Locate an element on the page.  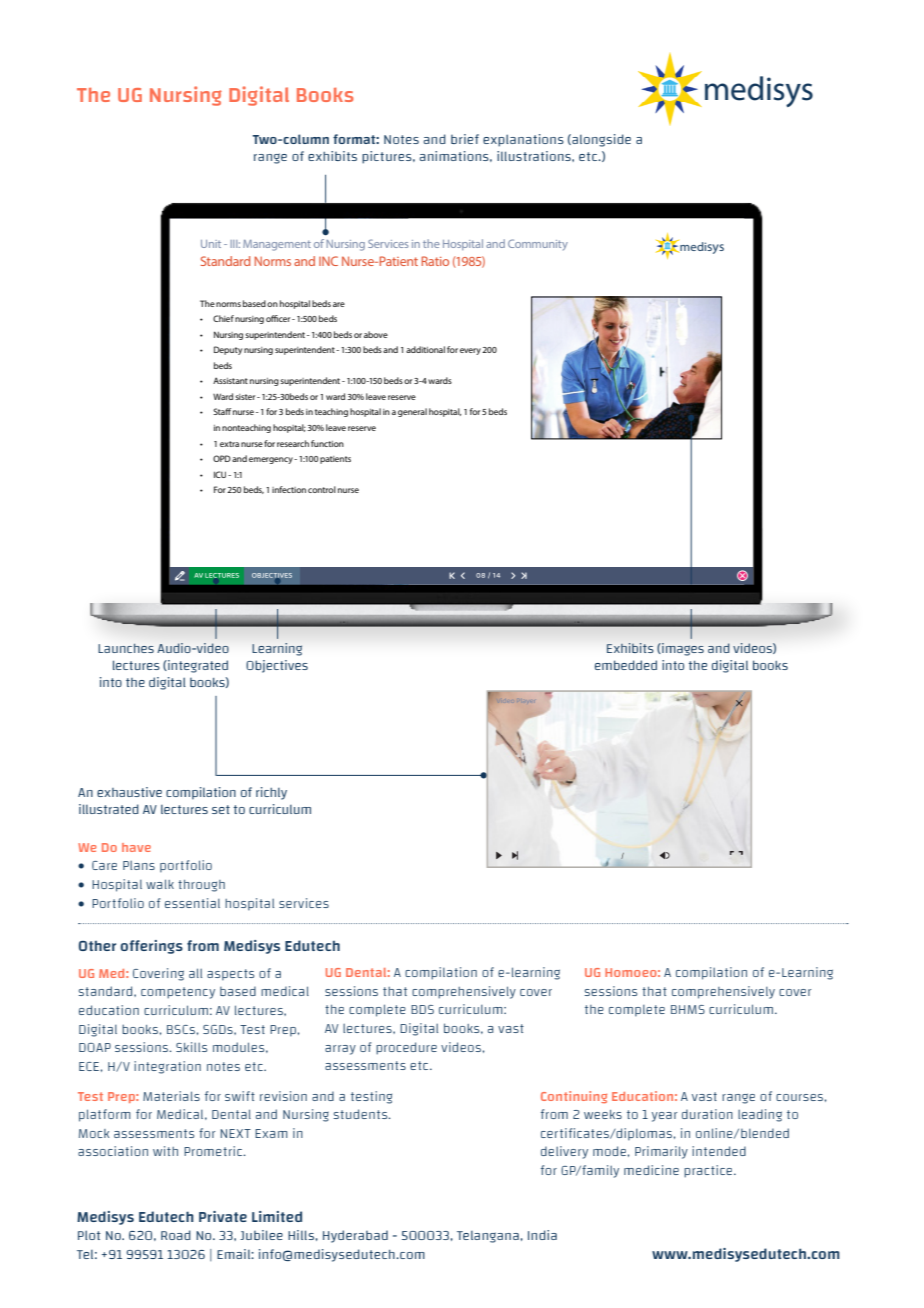
images is located at coordinates (682, 649).
